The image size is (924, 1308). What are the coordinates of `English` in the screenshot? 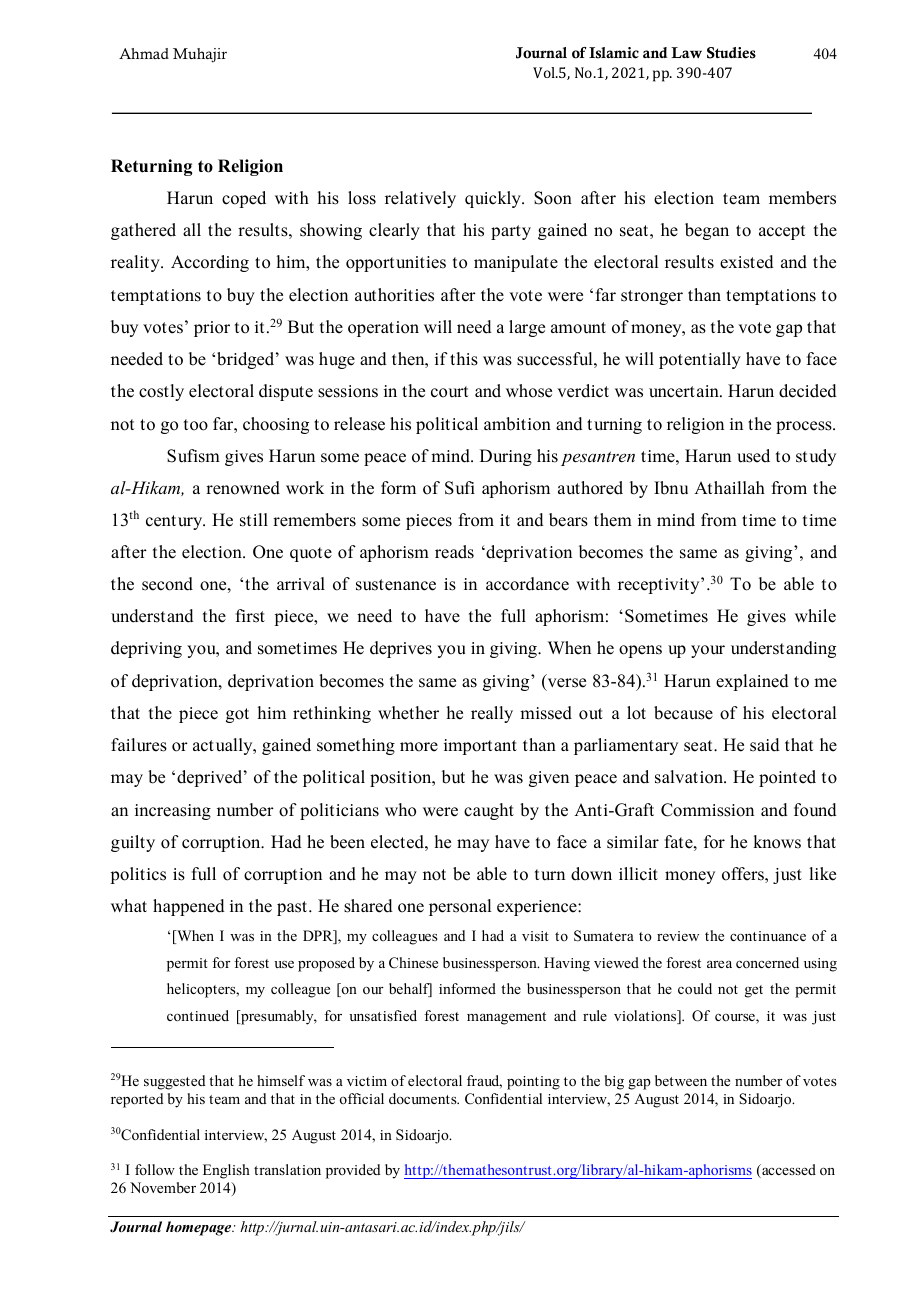 It's located at (226, 1171).
